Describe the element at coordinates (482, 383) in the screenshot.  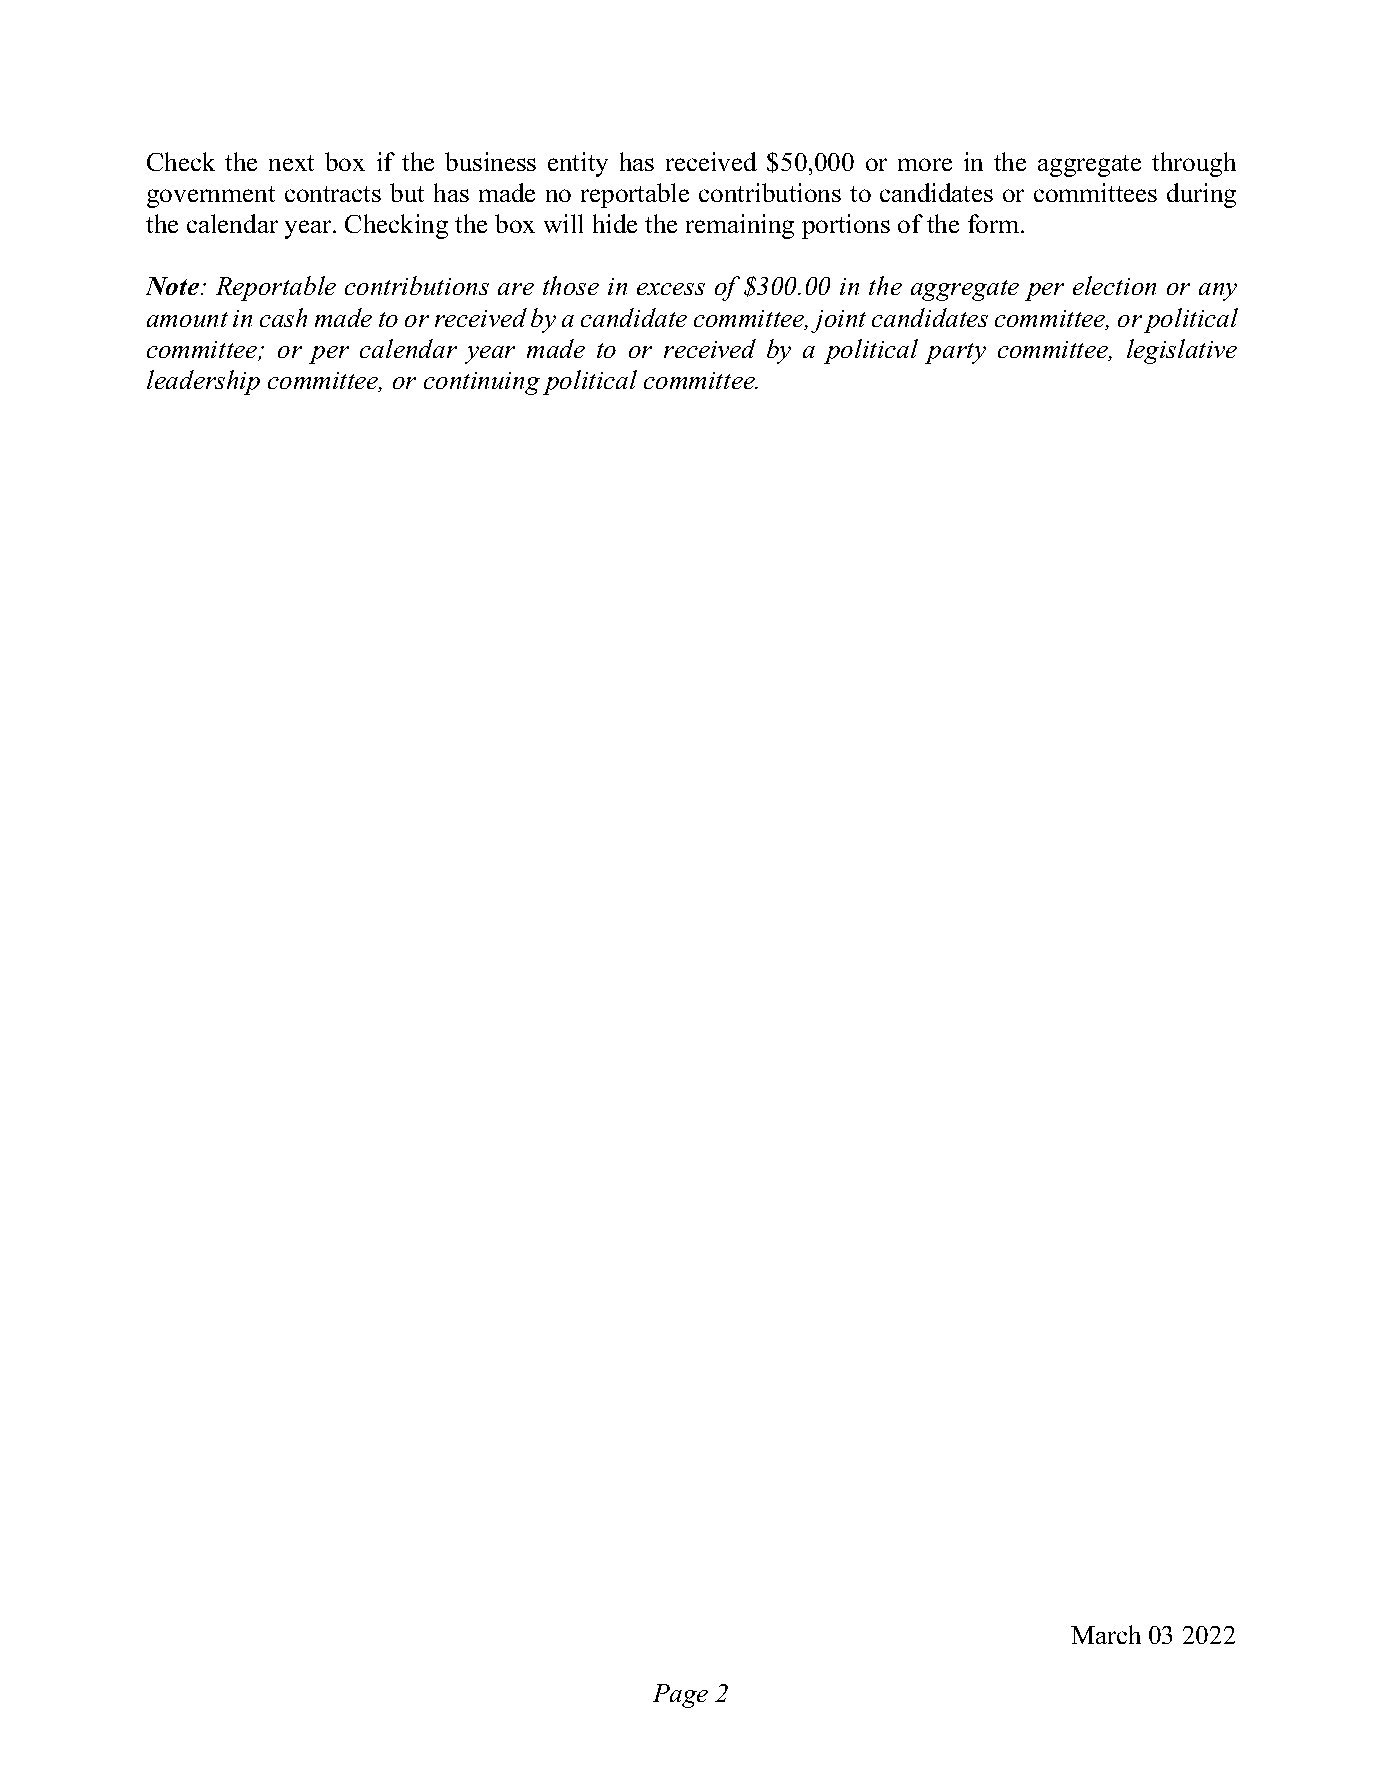
I see `continuing` at that location.
